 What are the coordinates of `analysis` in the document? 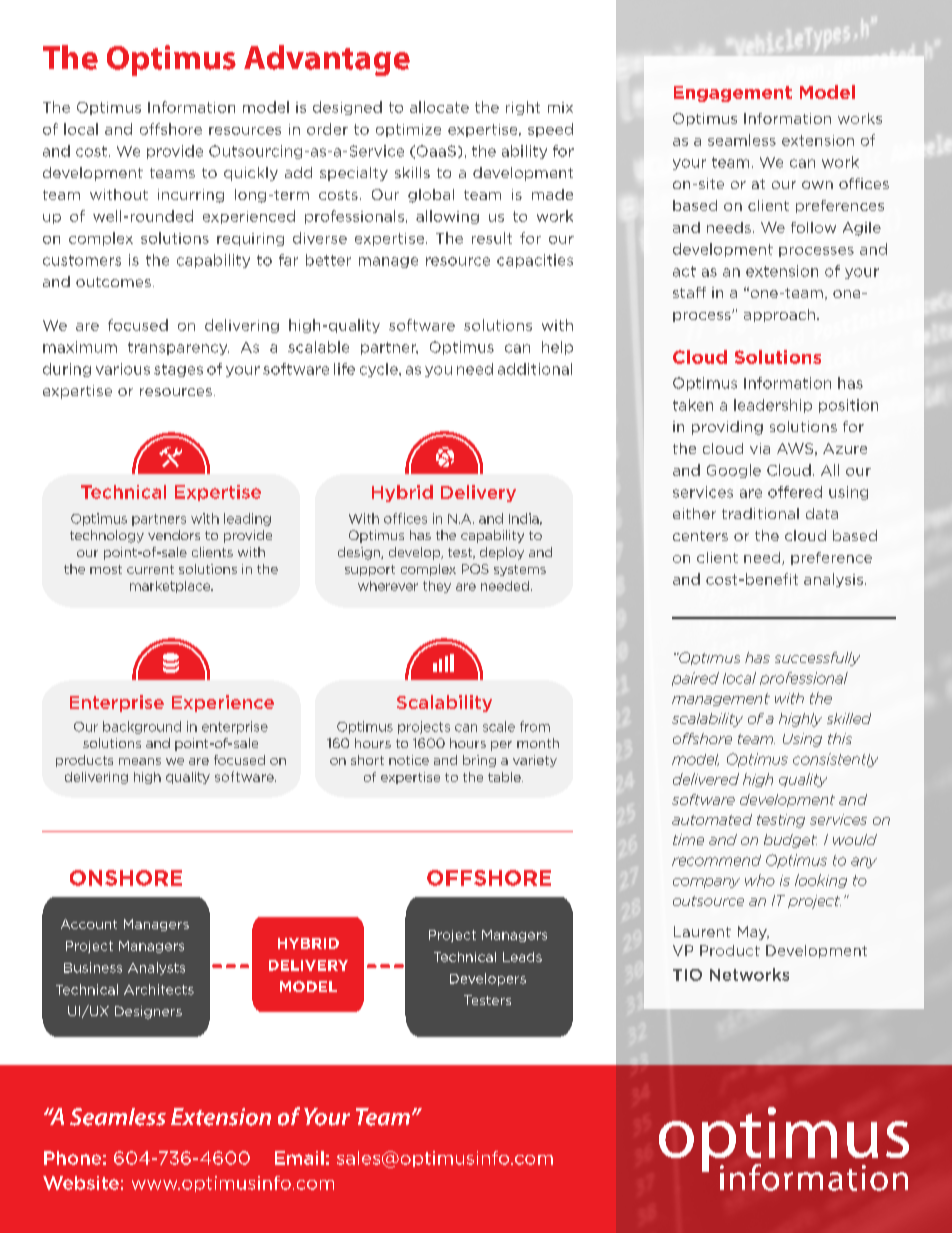 It's located at (833, 580).
